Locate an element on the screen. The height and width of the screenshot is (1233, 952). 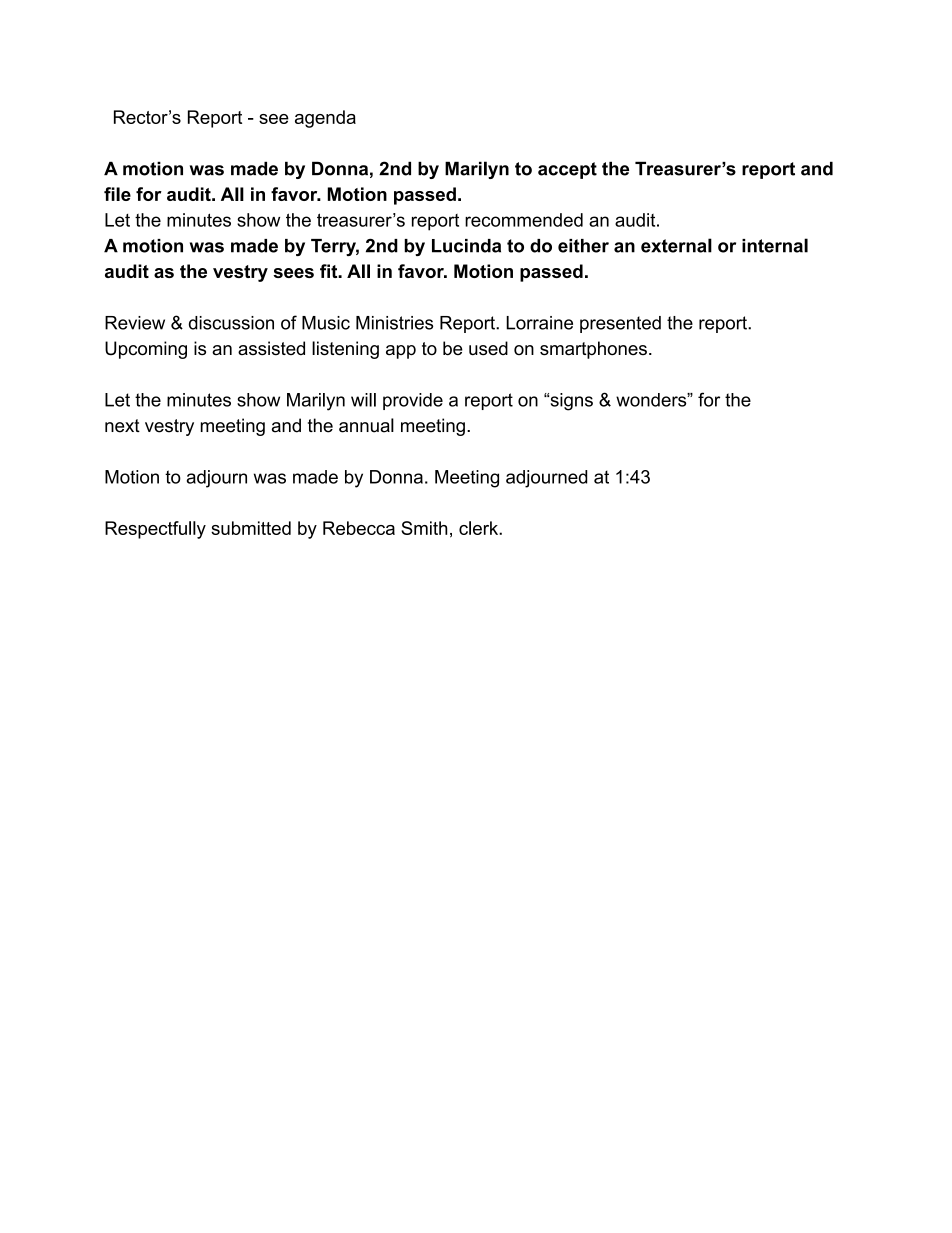
Ministries is located at coordinates (394, 323).
